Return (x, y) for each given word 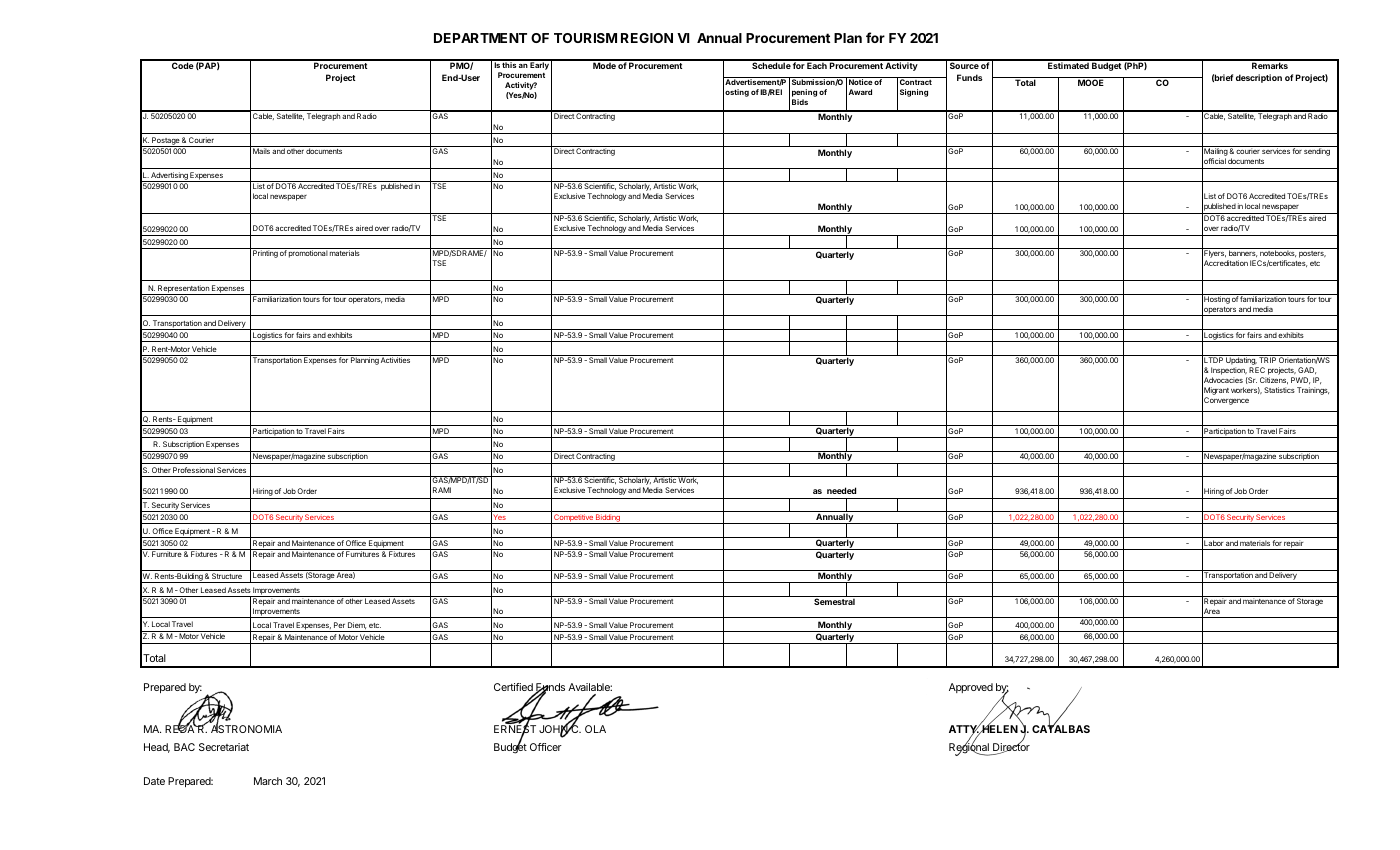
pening (804, 93)
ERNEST (515, 729)
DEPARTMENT (480, 38)
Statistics (1279, 390)
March (268, 781)
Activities (396, 359)
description (1259, 78)
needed (841, 490)
